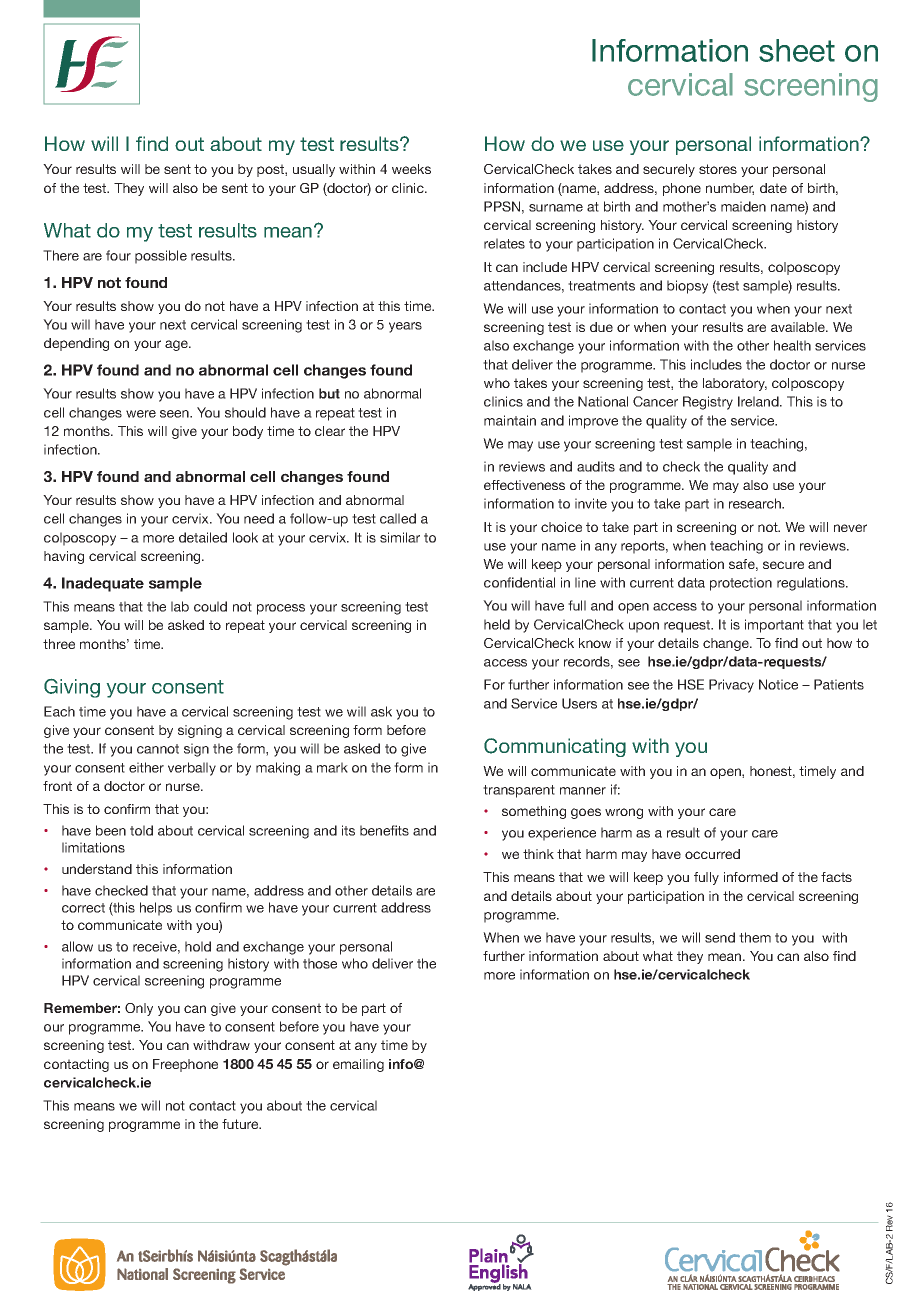 Image resolution: width=924 pixels, height=1308 pixels. I want to click on occurred, so click(712, 854).
